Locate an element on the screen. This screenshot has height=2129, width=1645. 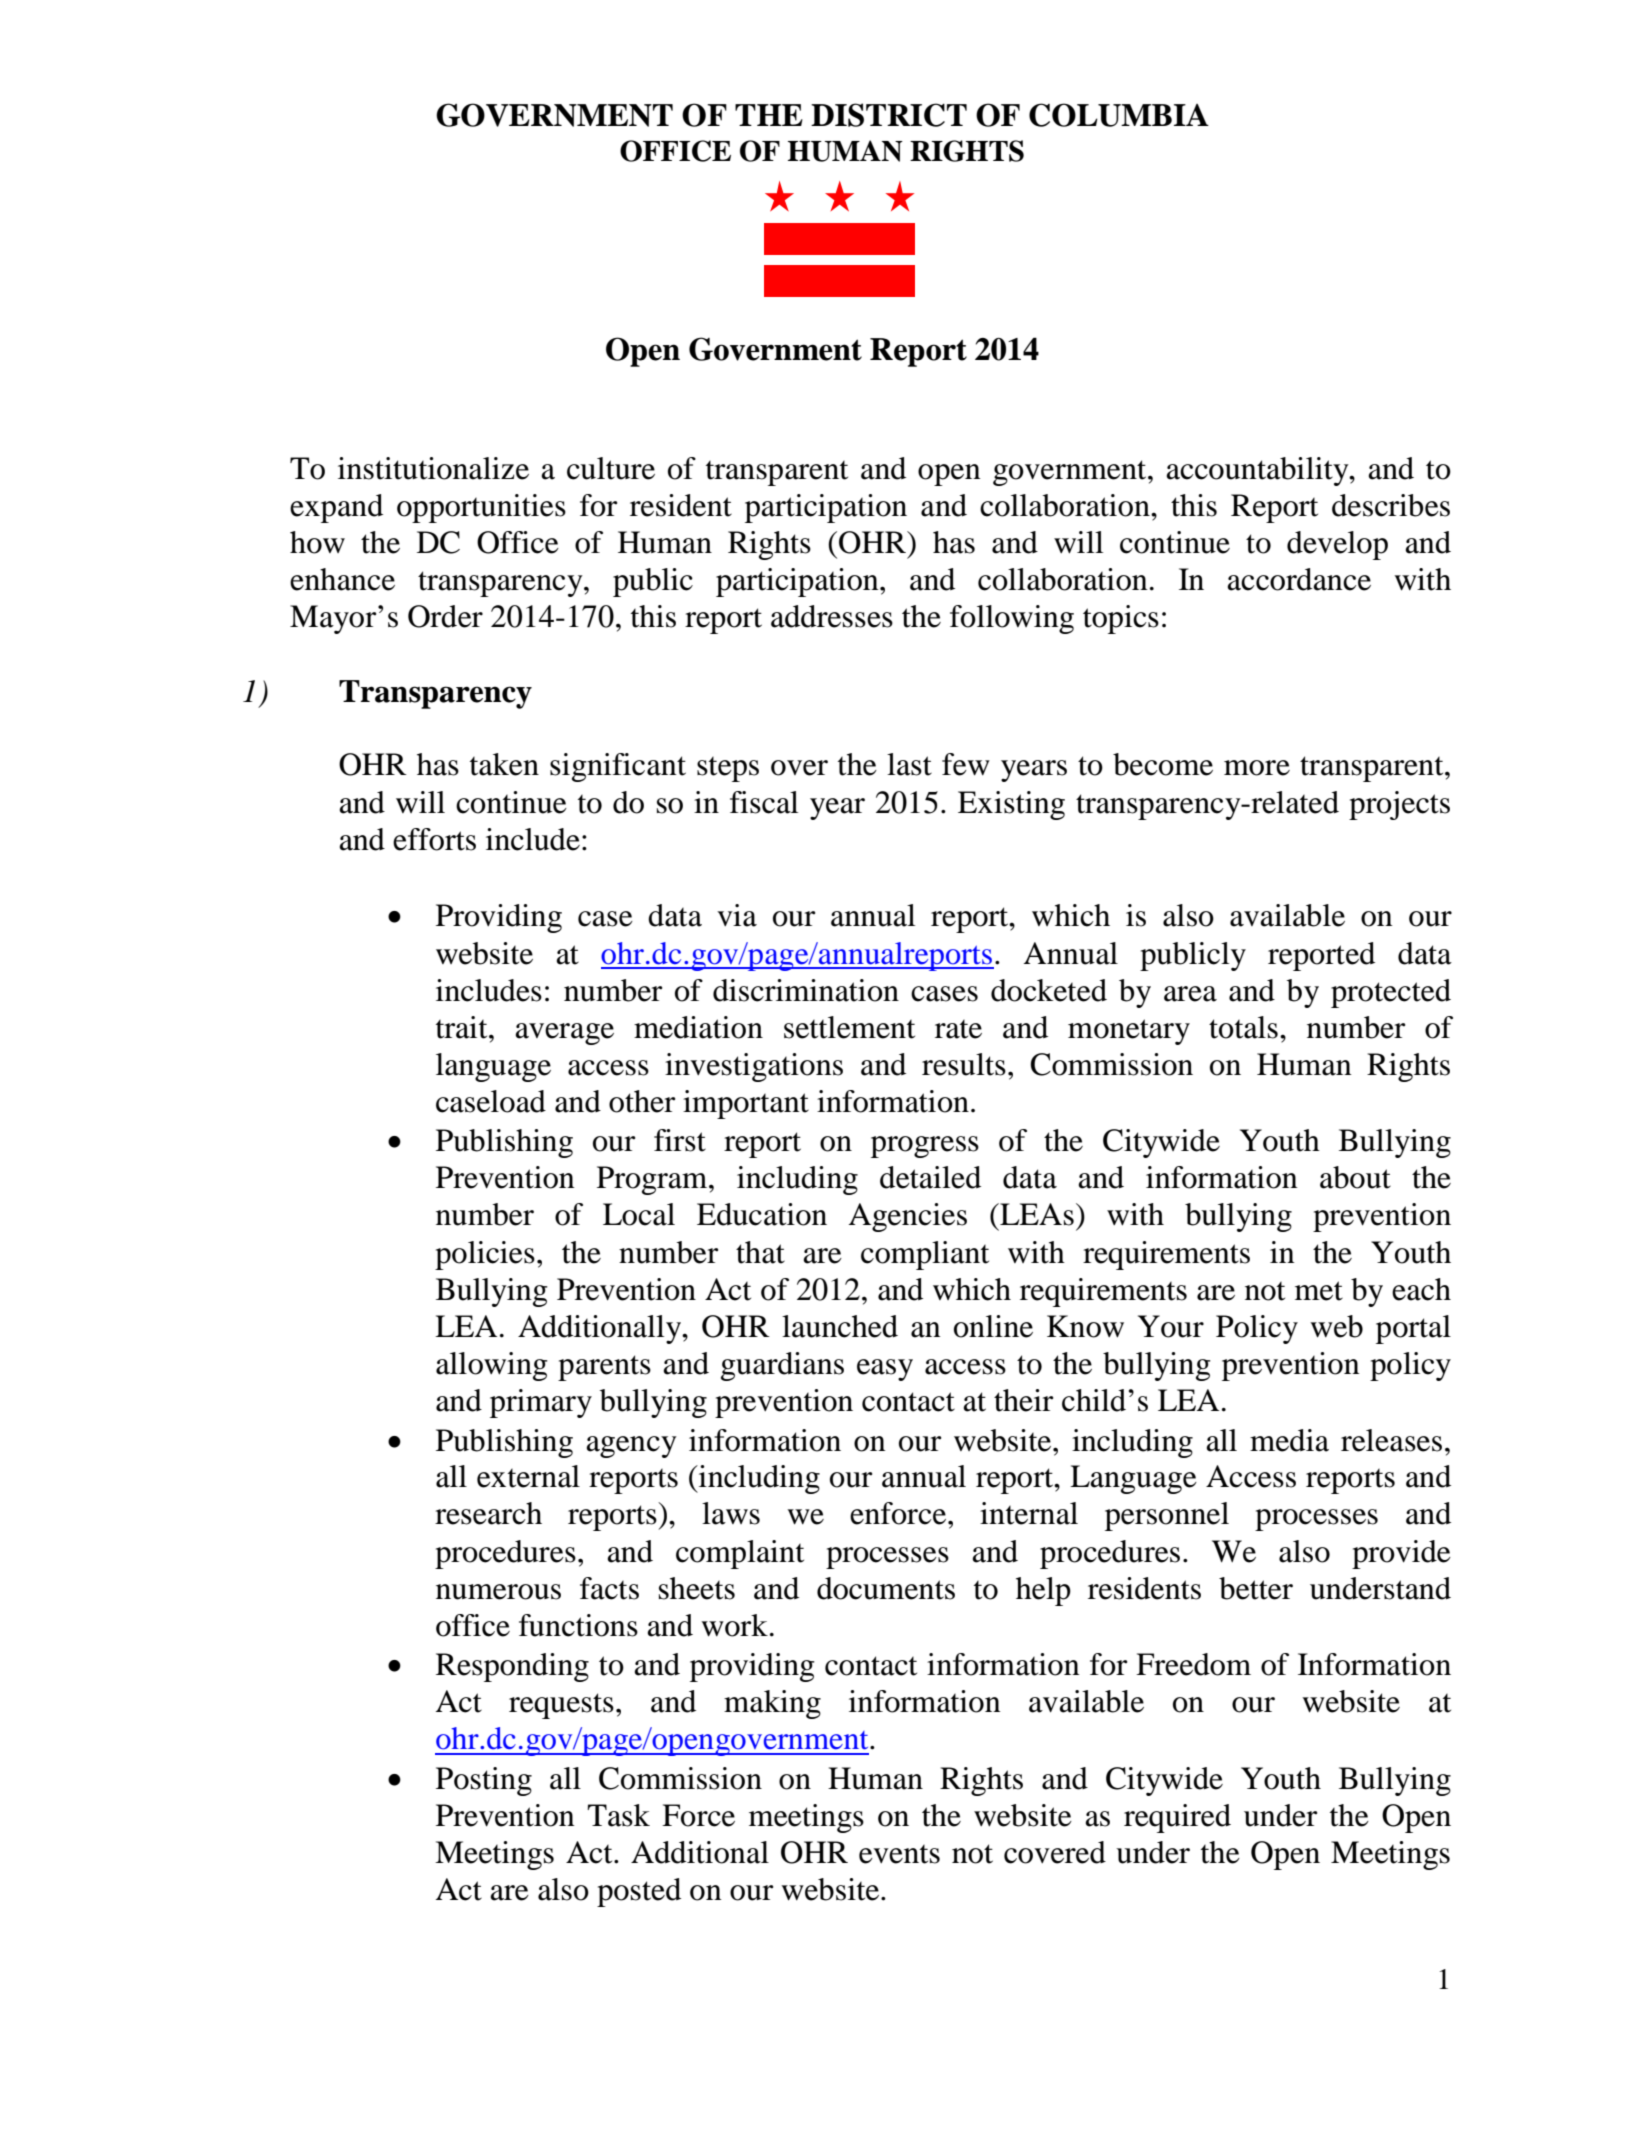
COLUMBIA is located at coordinates (1119, 115).
